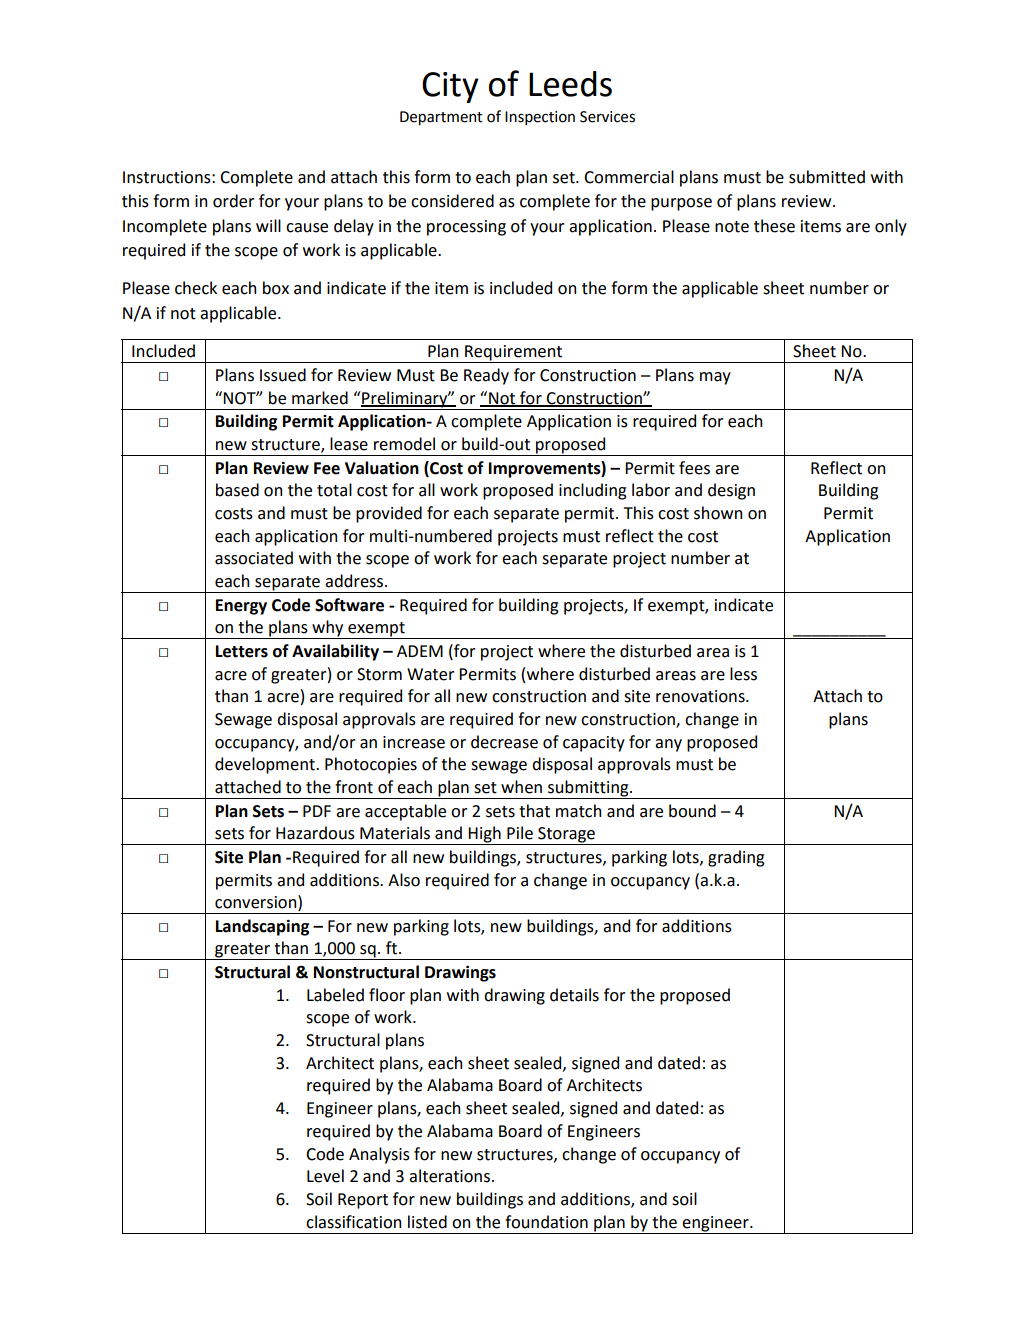 The height and width of the image is (1339, 1035). What do you see at coordinates (504, 742) in the image?
I see `decrease` at bounding box center [504, 742].
